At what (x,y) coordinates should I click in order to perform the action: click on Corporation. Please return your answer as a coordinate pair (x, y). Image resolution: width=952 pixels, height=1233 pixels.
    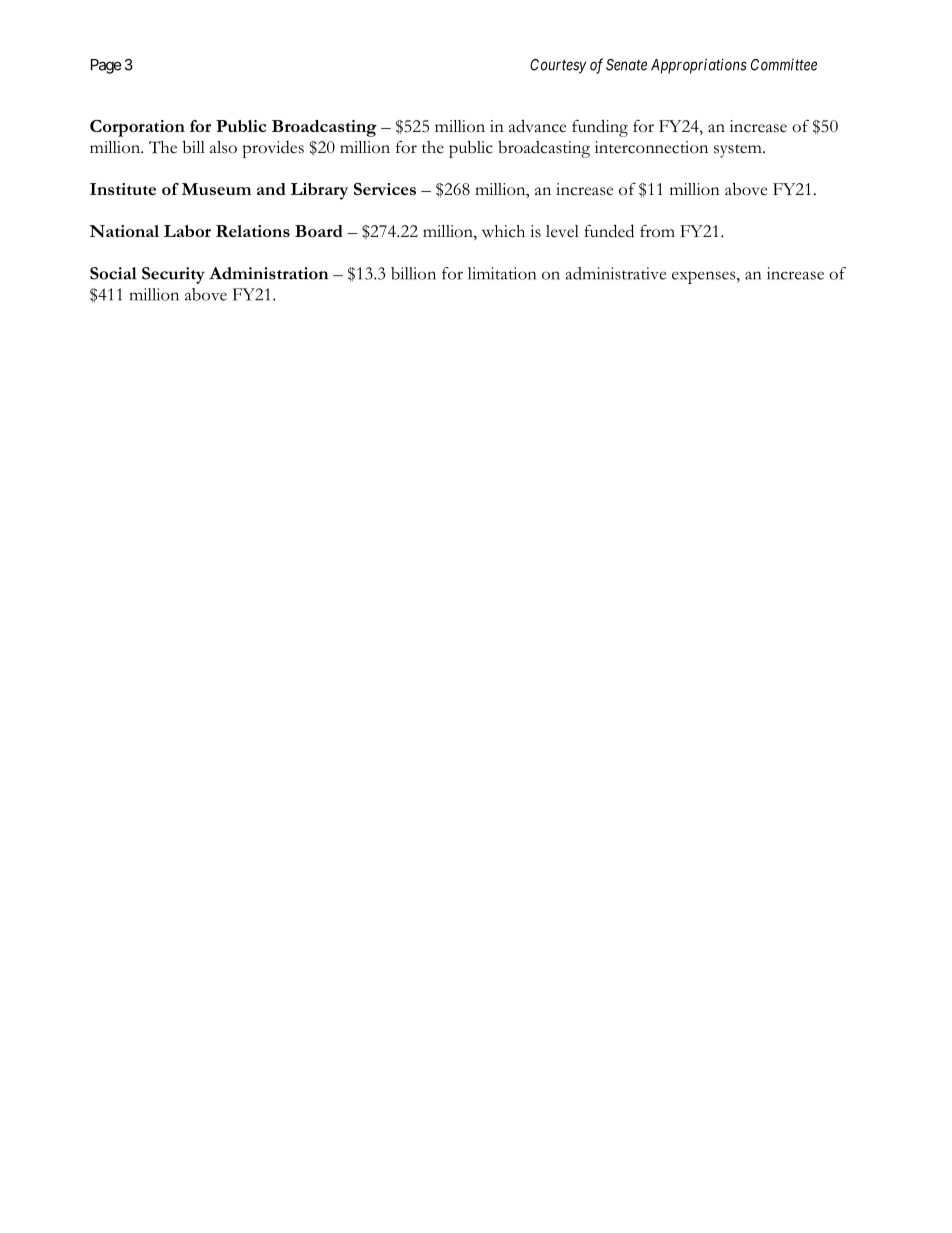
    Looking at the image, I should click on (137, 128).
